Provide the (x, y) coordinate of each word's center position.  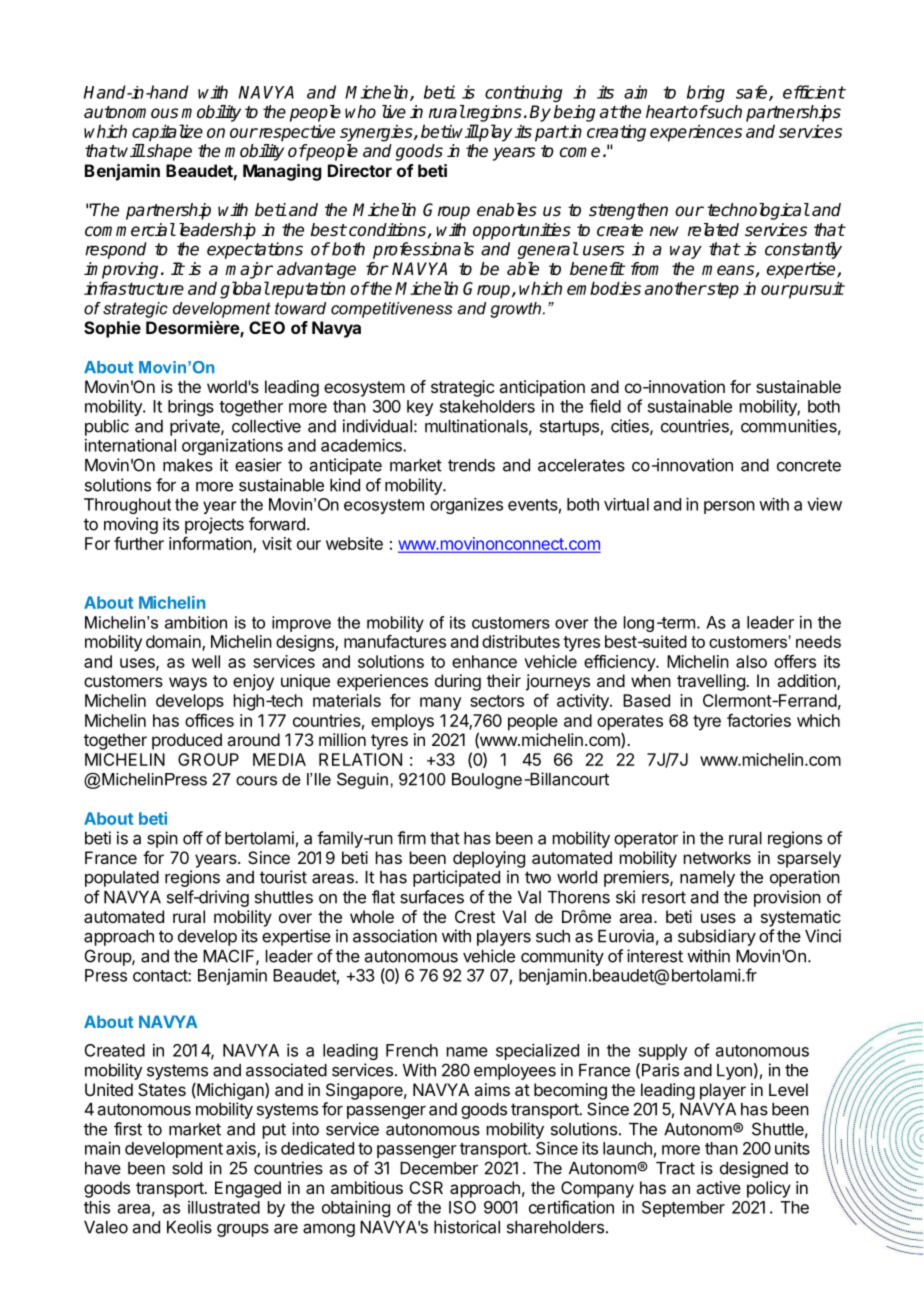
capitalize (167, 133)
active (718, 1187)
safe (753, 93)
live (394, 112)
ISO (462, 1207)
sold (187, 1168)
